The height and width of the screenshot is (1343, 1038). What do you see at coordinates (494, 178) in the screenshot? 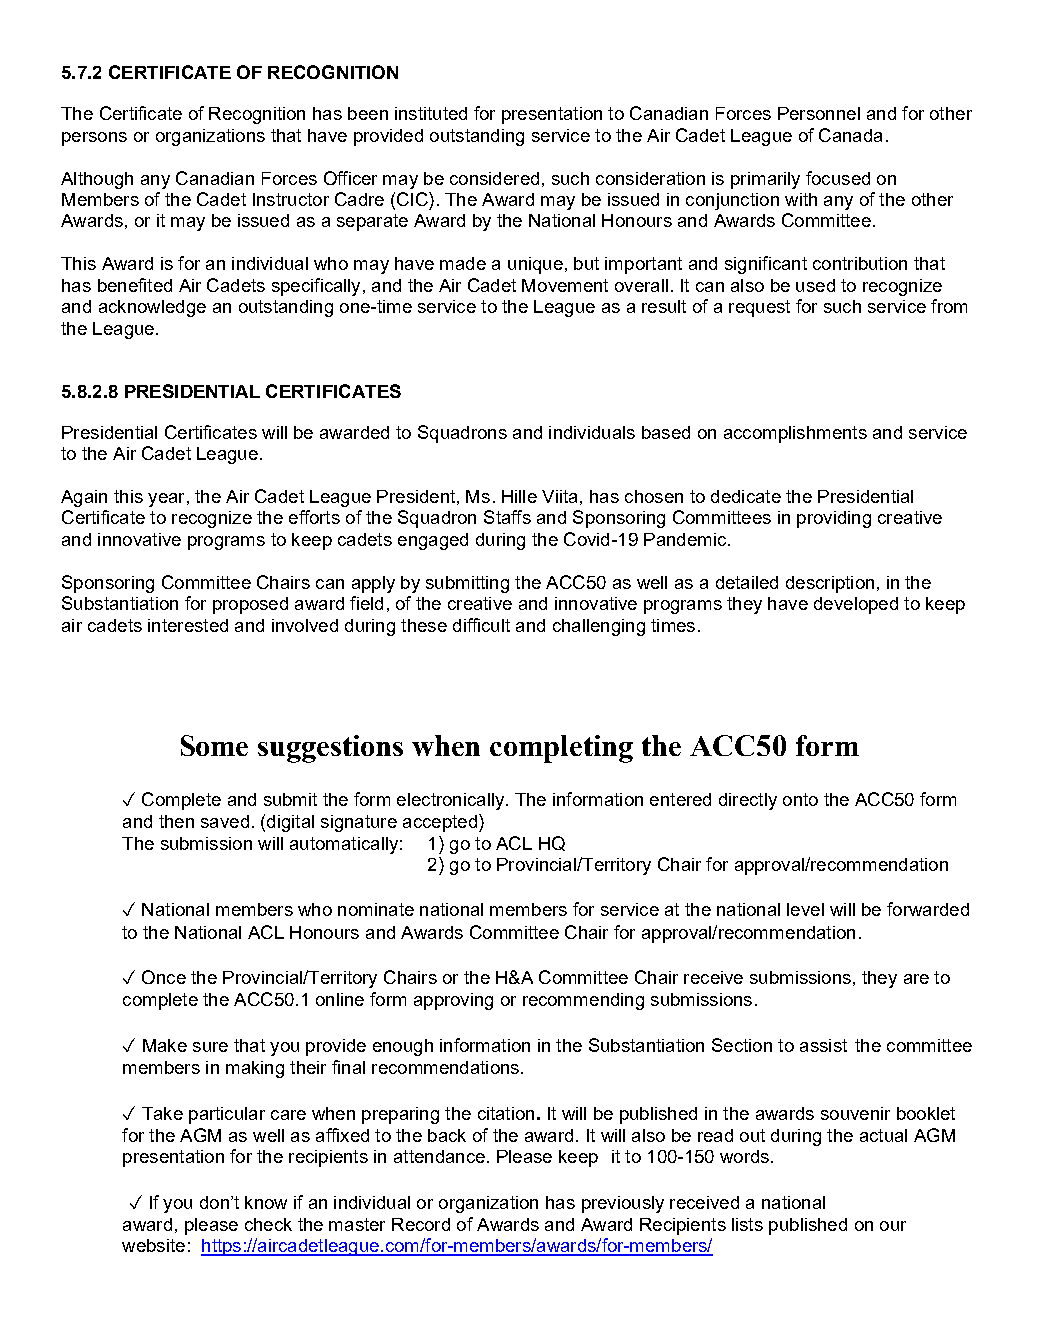
I see `considered` at bounding box center [494, 178].
